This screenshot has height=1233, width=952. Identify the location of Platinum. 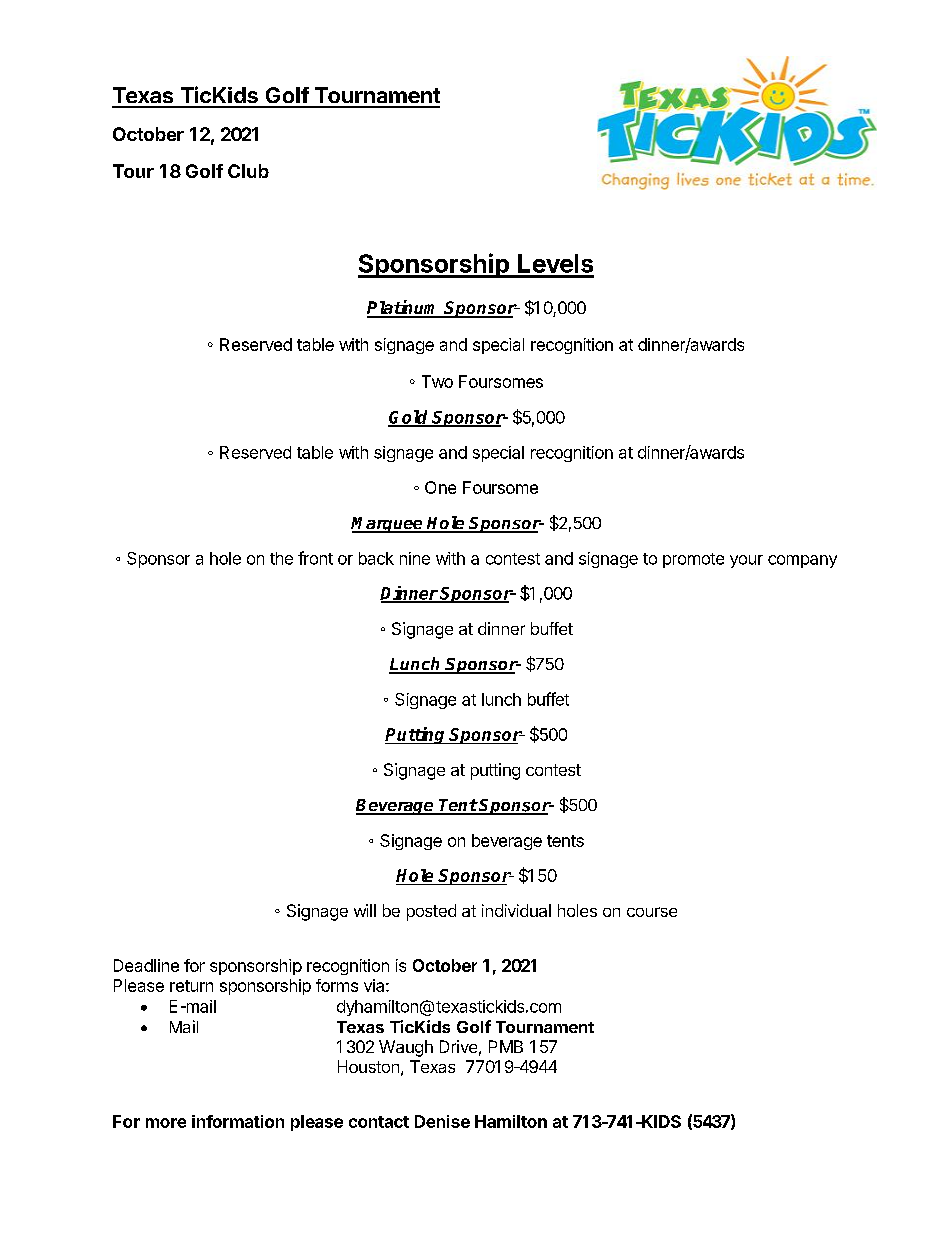
(404, 308).
